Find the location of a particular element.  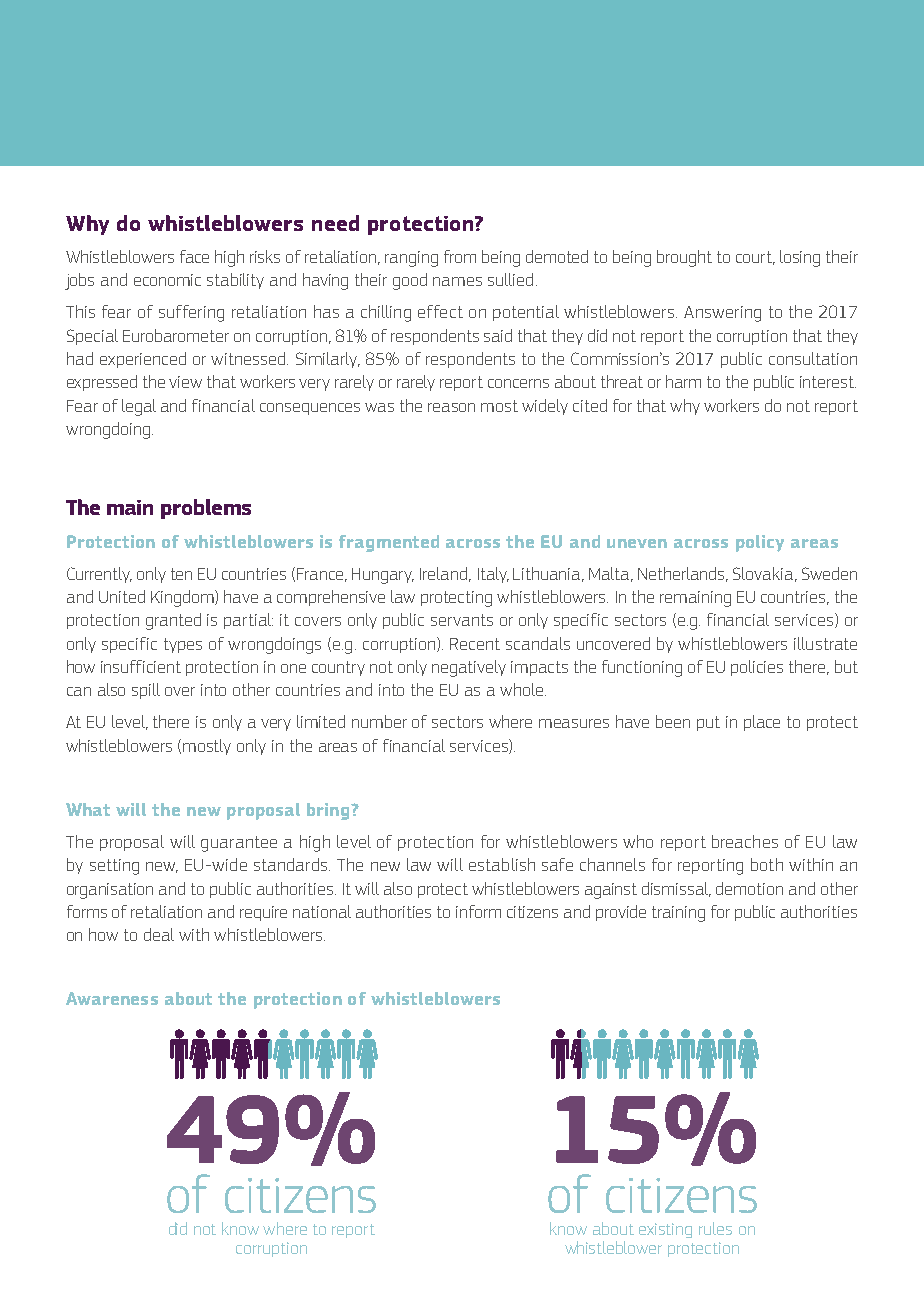

spill is located at coordinates (146, 691).
